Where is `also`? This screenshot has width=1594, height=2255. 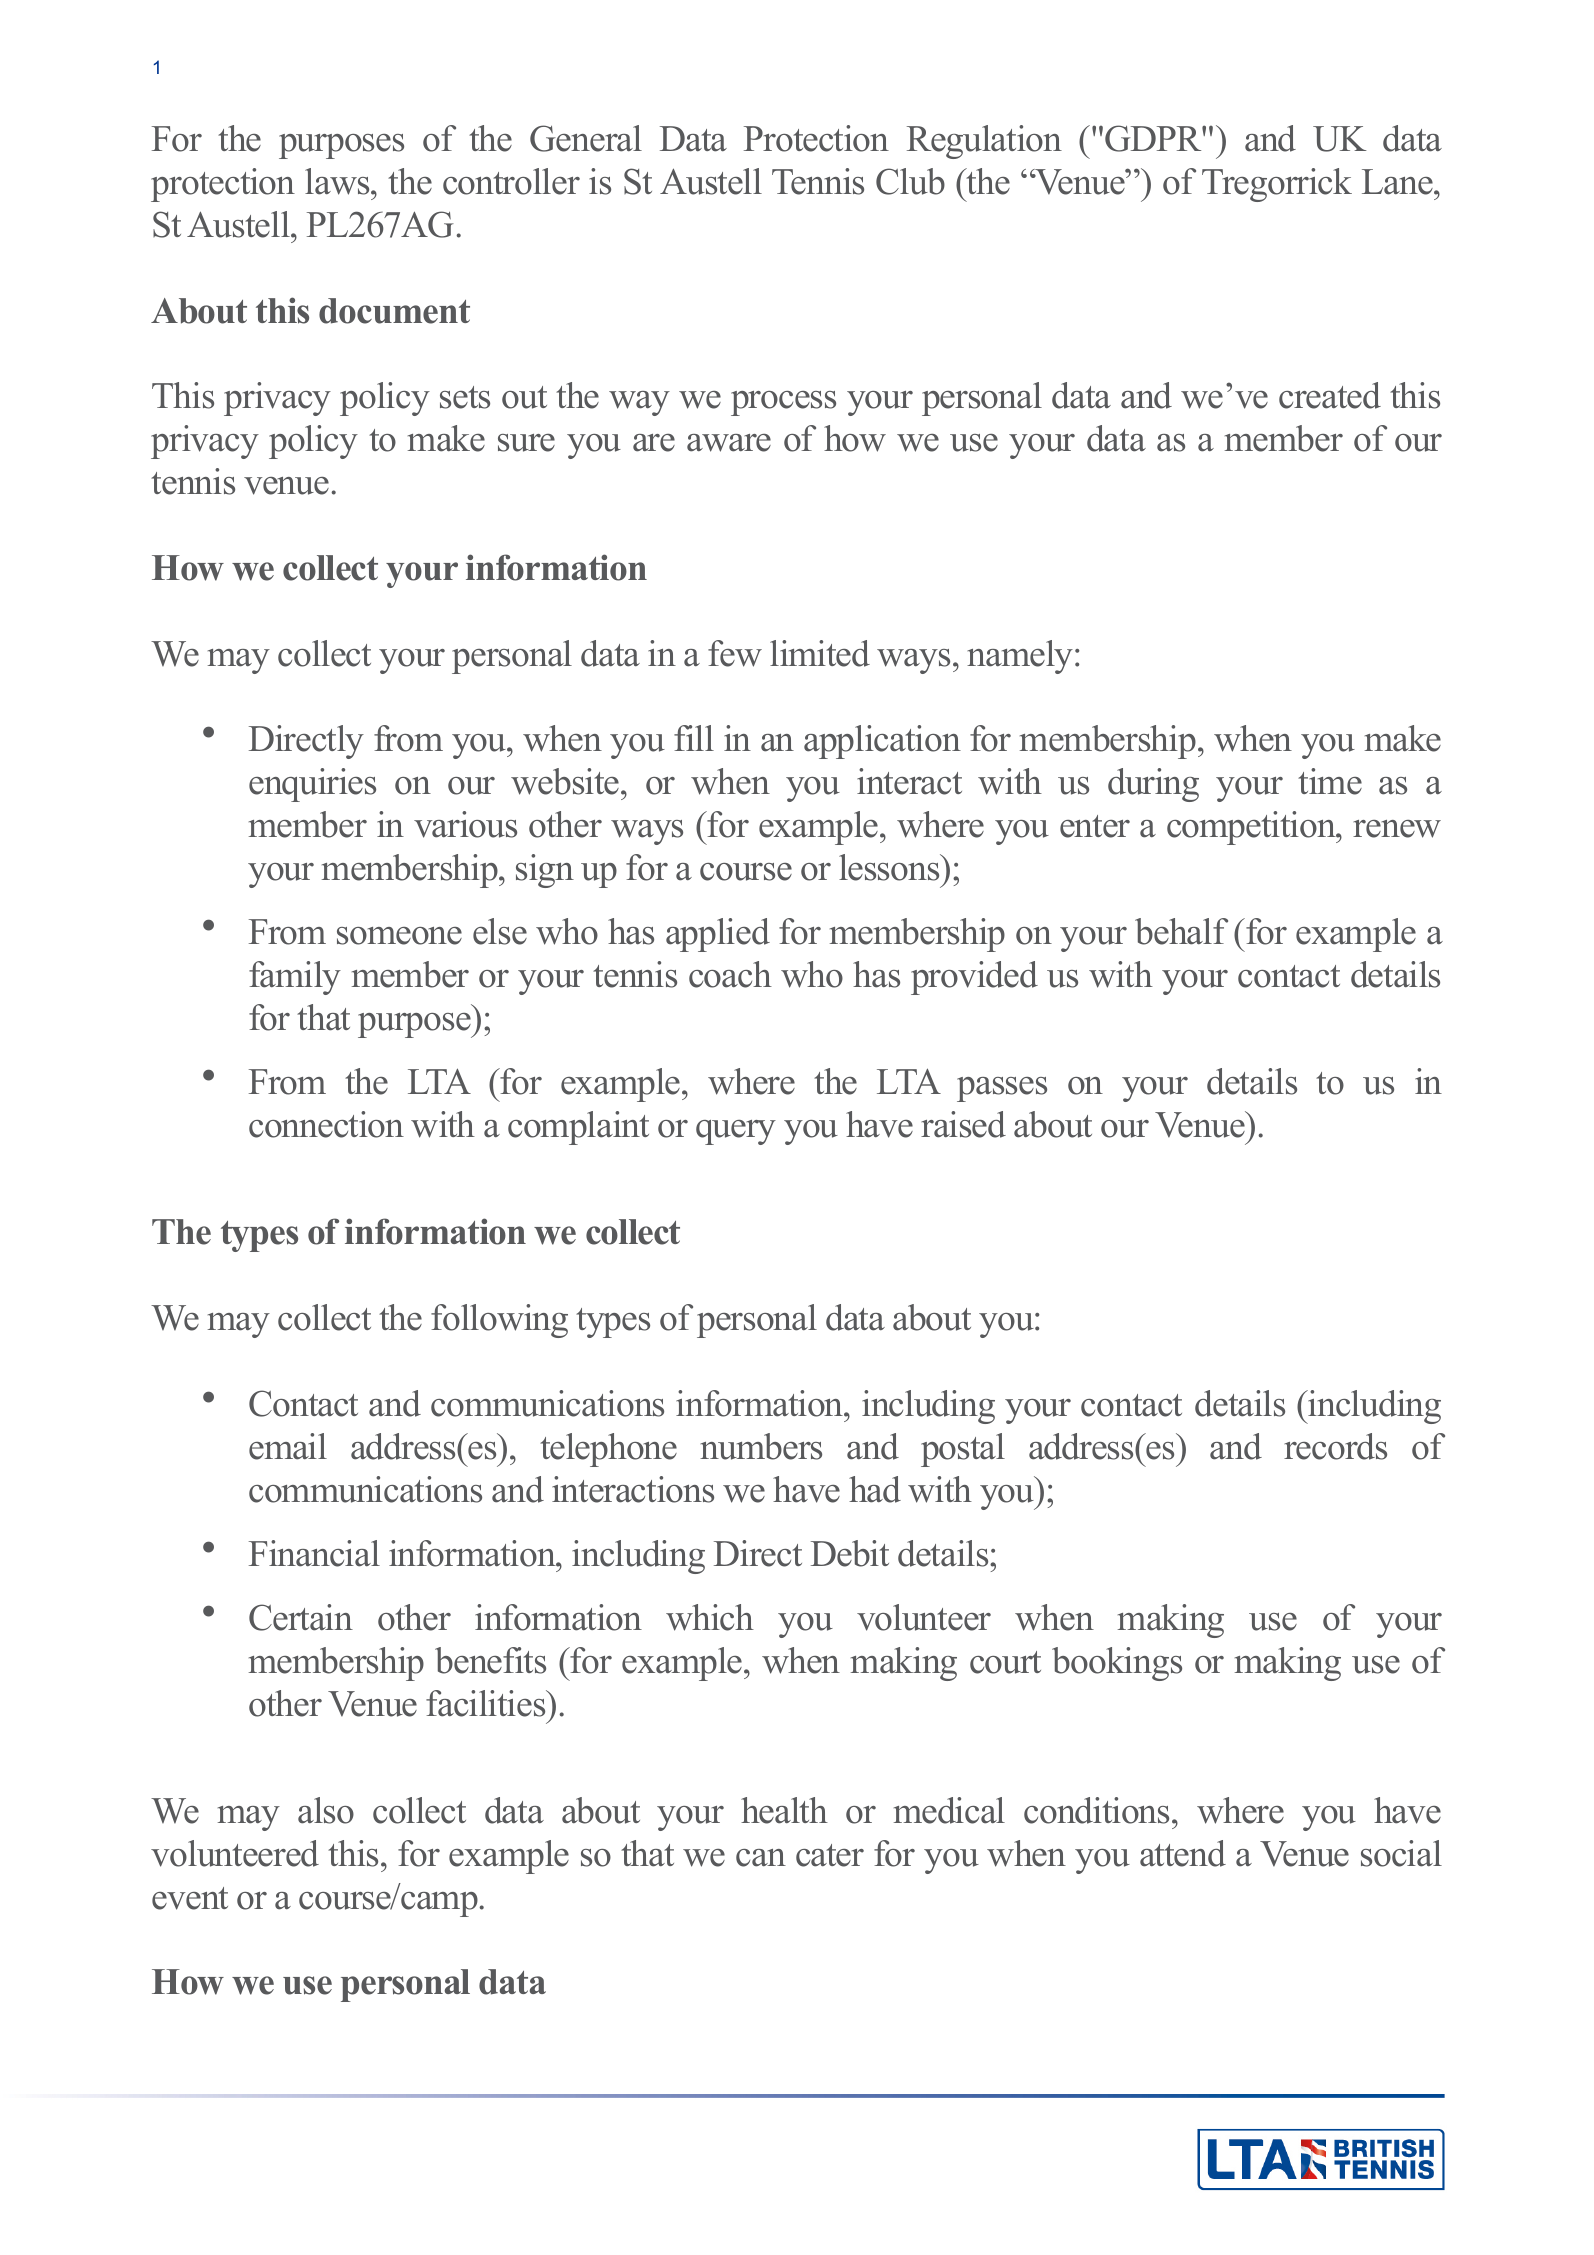 also is located at coordinates (326, 1810).
